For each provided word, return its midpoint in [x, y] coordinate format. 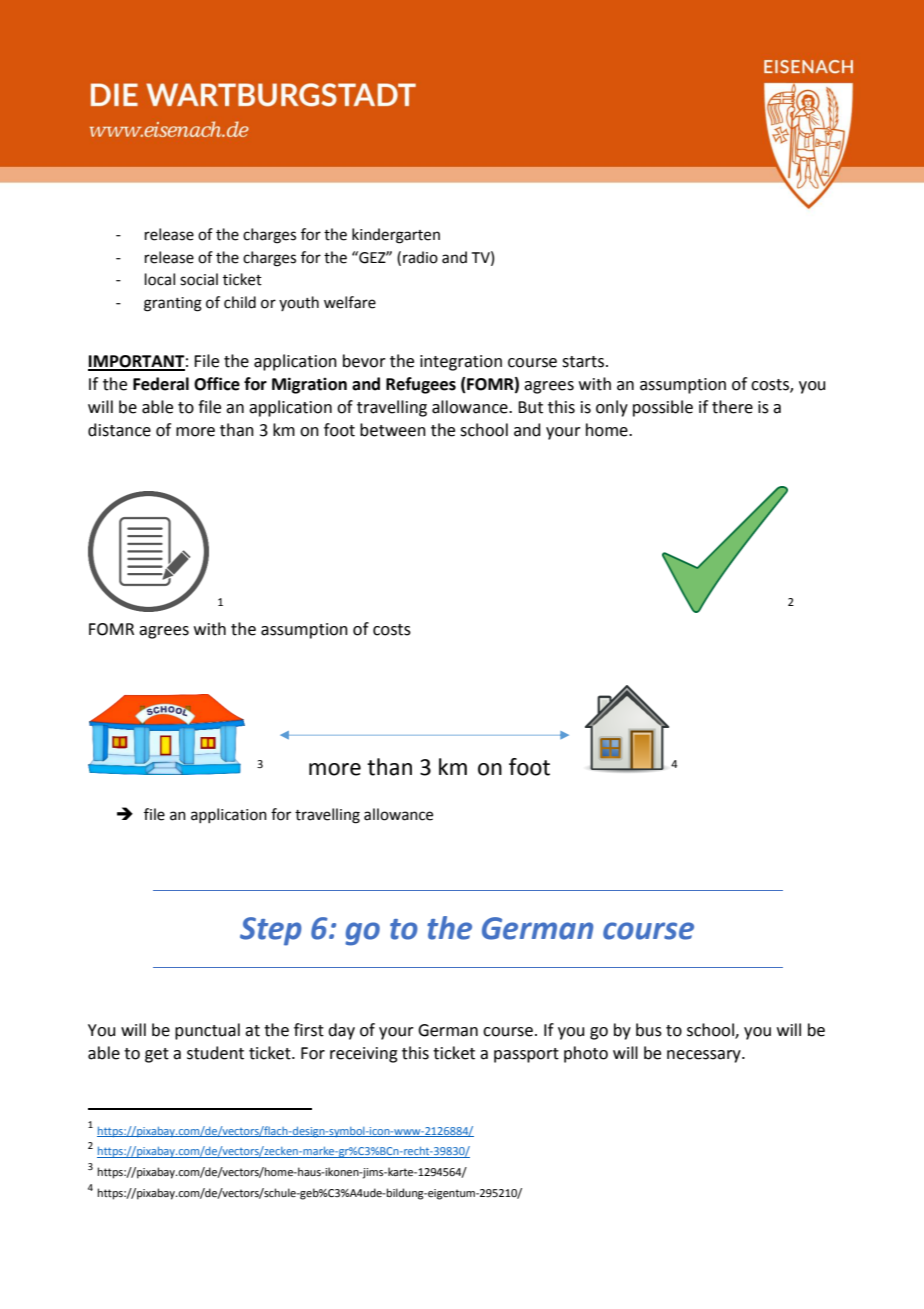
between [393, 430]
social [199, 279]
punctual [207, 1031]
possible [663, 408]
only [612, 408]
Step [271, 931]
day [341, 1031]
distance [119, 430]
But [530, 407]
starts [583, 362]
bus [649, 1030]
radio [420, 257]
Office [217, 384]
